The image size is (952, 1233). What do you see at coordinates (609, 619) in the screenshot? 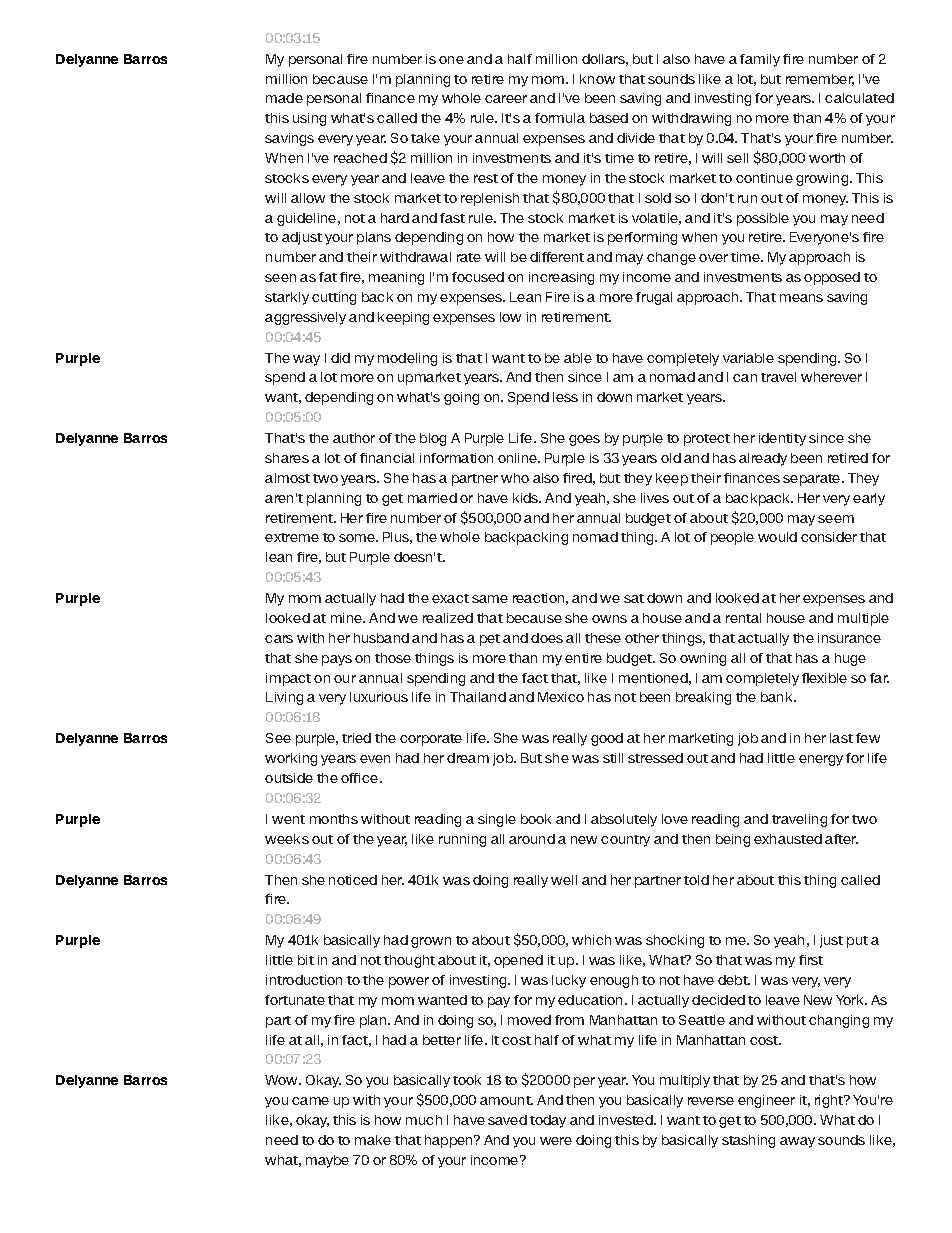
I see `owns` at bounding box center [609, 619].
